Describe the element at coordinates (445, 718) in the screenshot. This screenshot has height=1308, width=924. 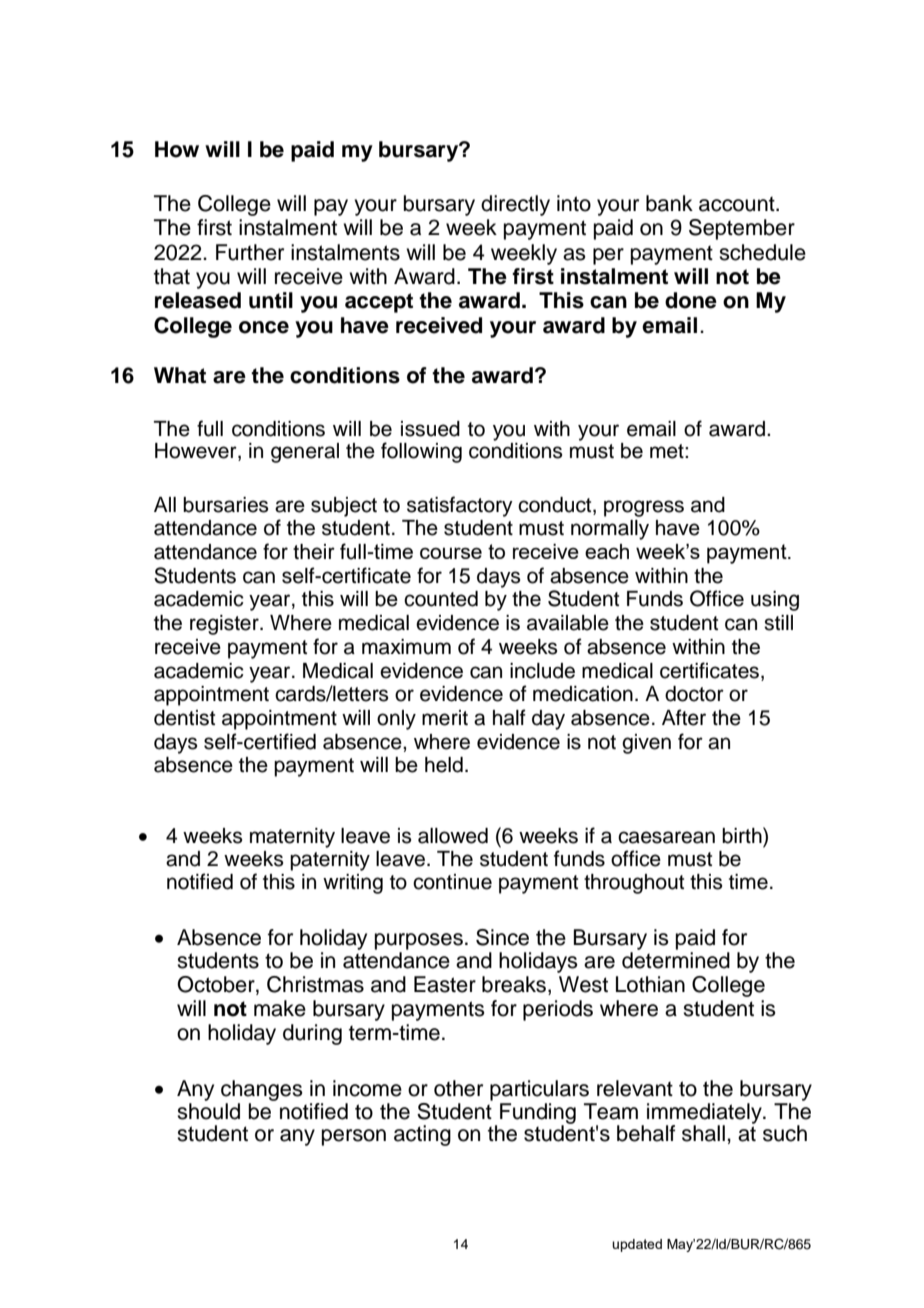
I see `merit` at that location.
